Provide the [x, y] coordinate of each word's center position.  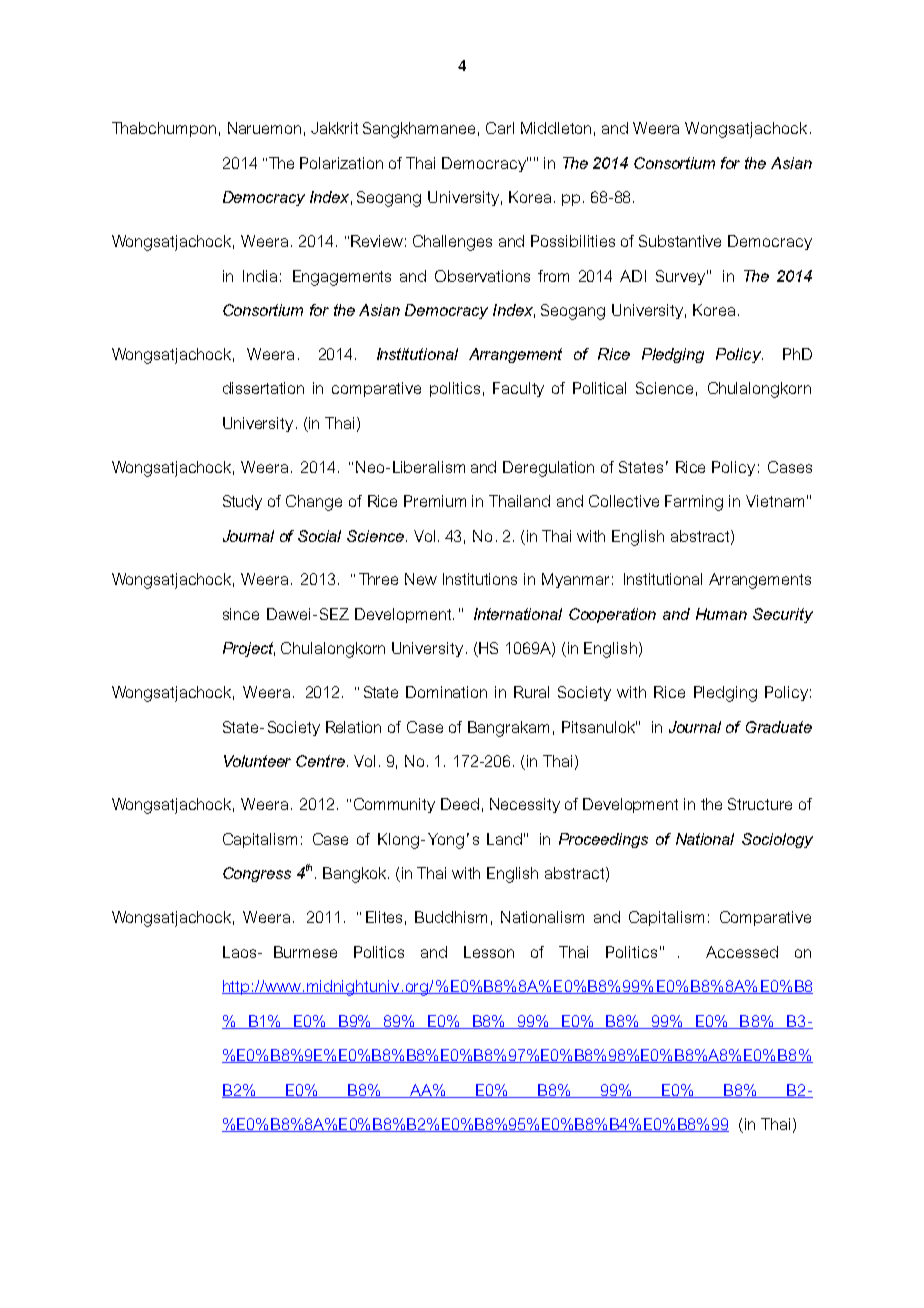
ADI [633, 276]
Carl [500, 128]
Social [319, 536]
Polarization [341, 163]
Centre [320, 761]
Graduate [779, 727]
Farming [694, 503]
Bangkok [354, 875]
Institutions [480, 579]
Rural [531, 692]
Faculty [518, 389]
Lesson [489, 952]
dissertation [263, 388]
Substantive [680, 241]
